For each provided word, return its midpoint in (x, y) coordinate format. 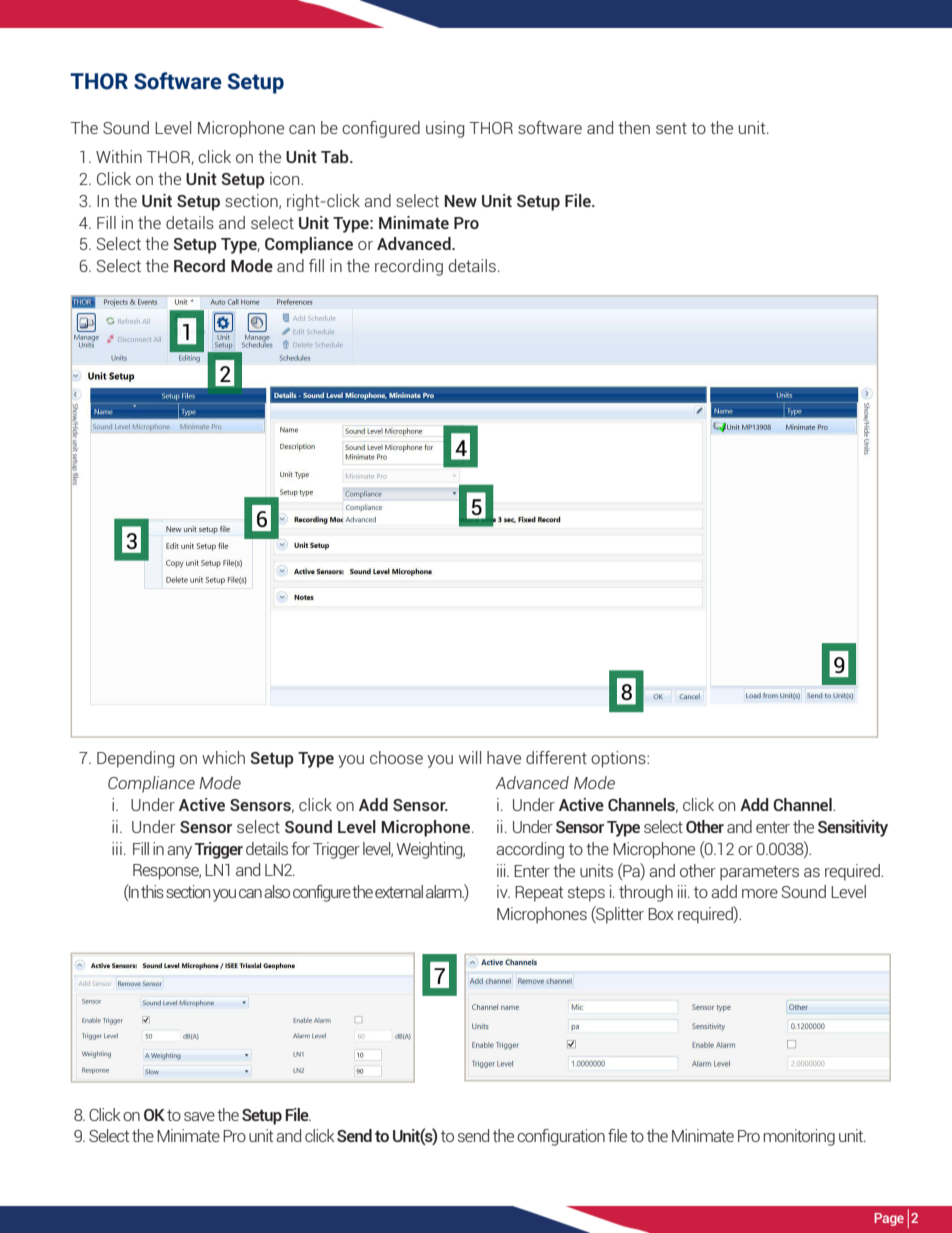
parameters (759, 873)
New (461, 201)
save (199, 1116)
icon (286, 178)
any (179, 852)
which (223, 757)
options (619, 759)
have (504, 757)
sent (671, 128)
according (530, 850)
